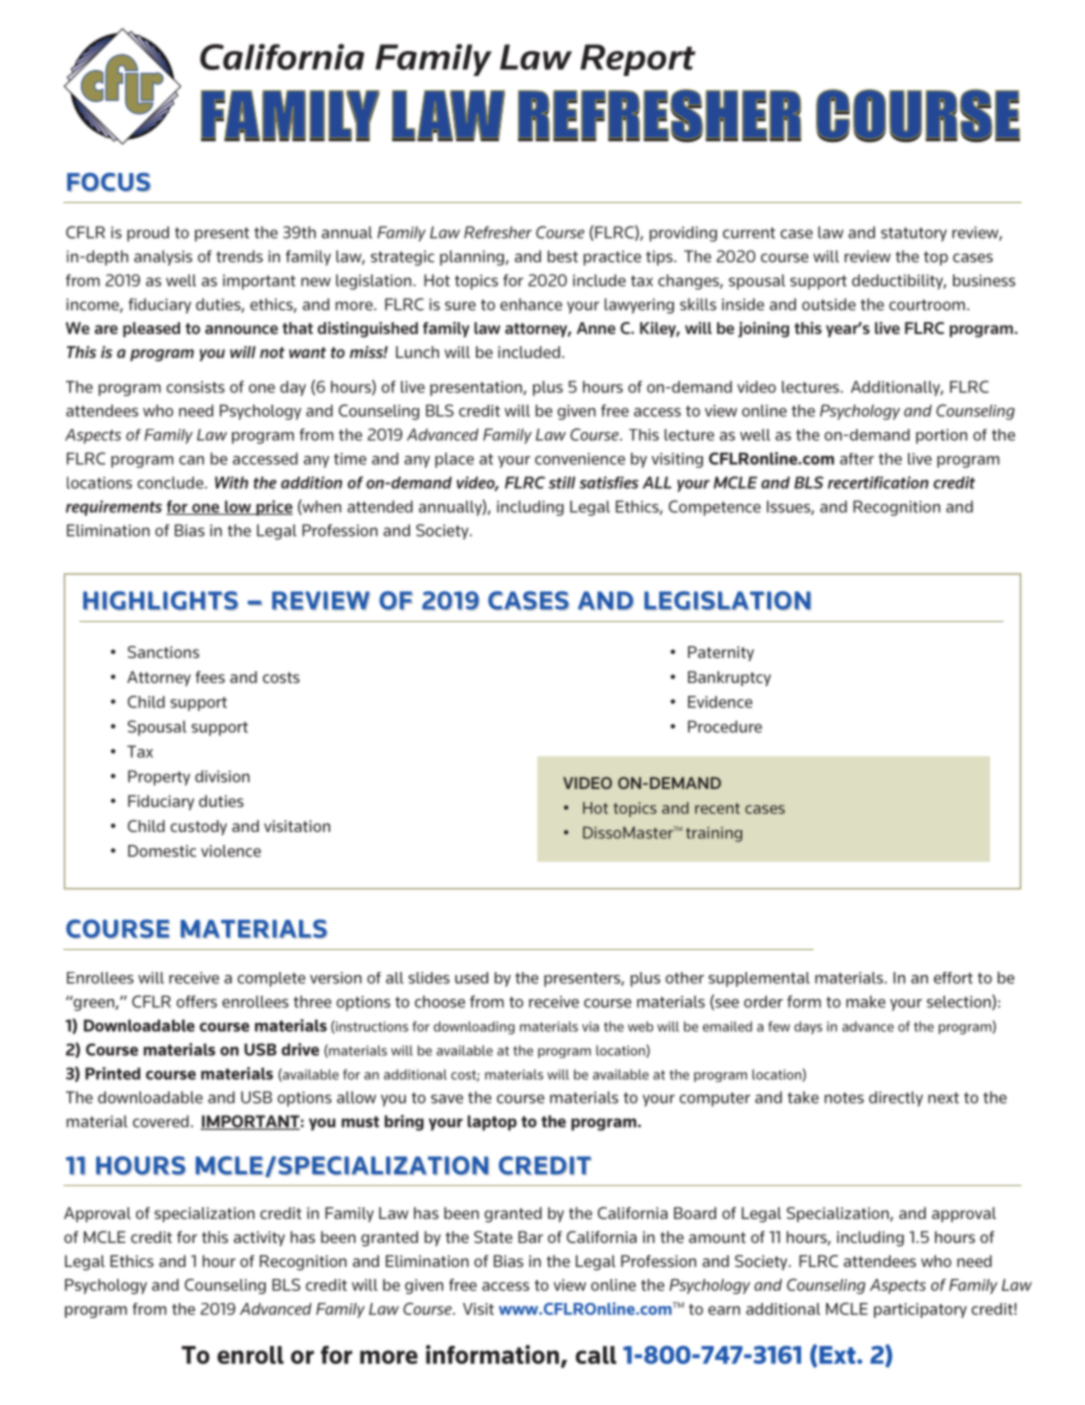 This screenshot has height=1405, width=1085. I want to click on With, so click(231, 482).
